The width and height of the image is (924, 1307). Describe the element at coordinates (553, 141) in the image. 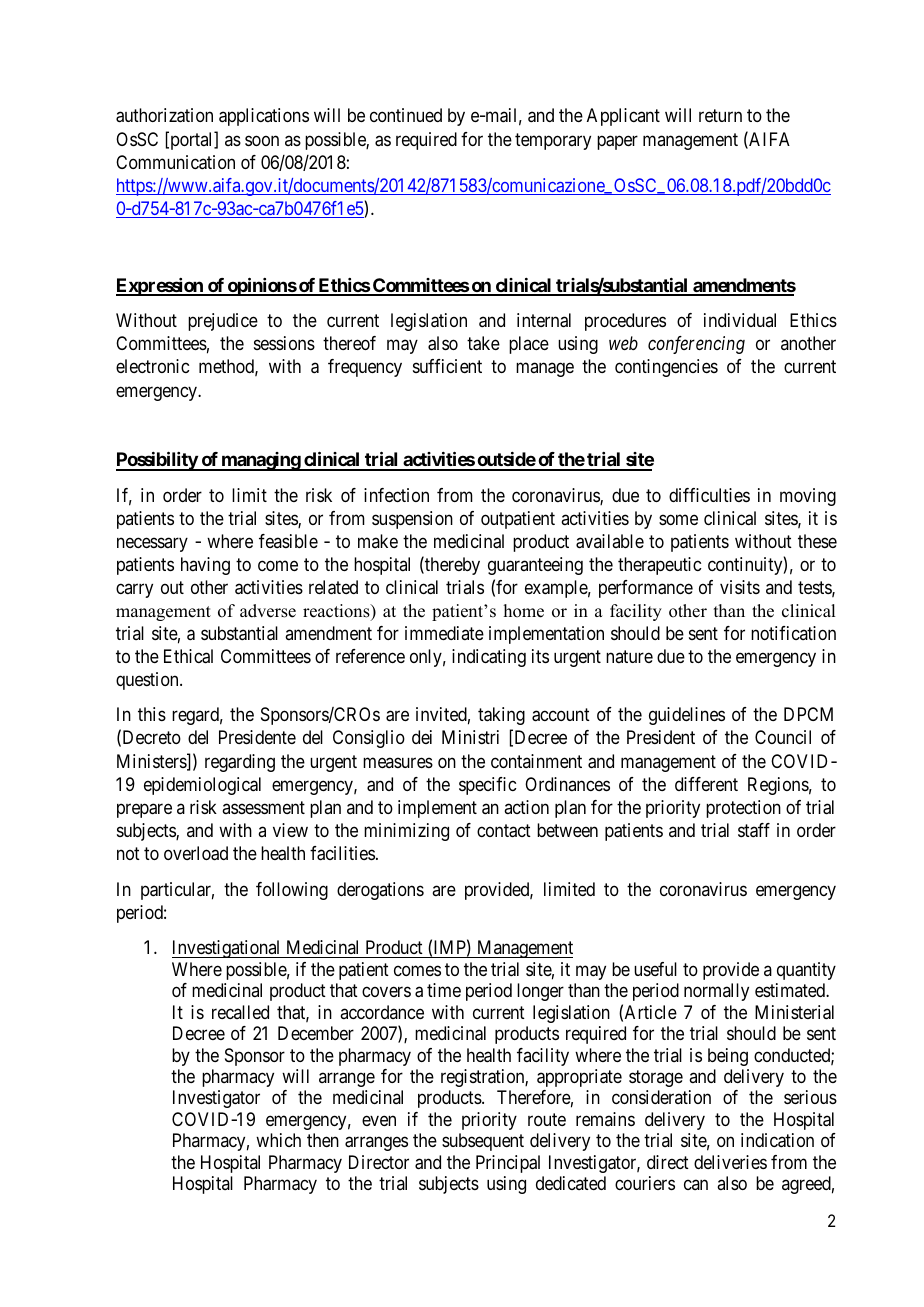

I see `temporary` at that location.
